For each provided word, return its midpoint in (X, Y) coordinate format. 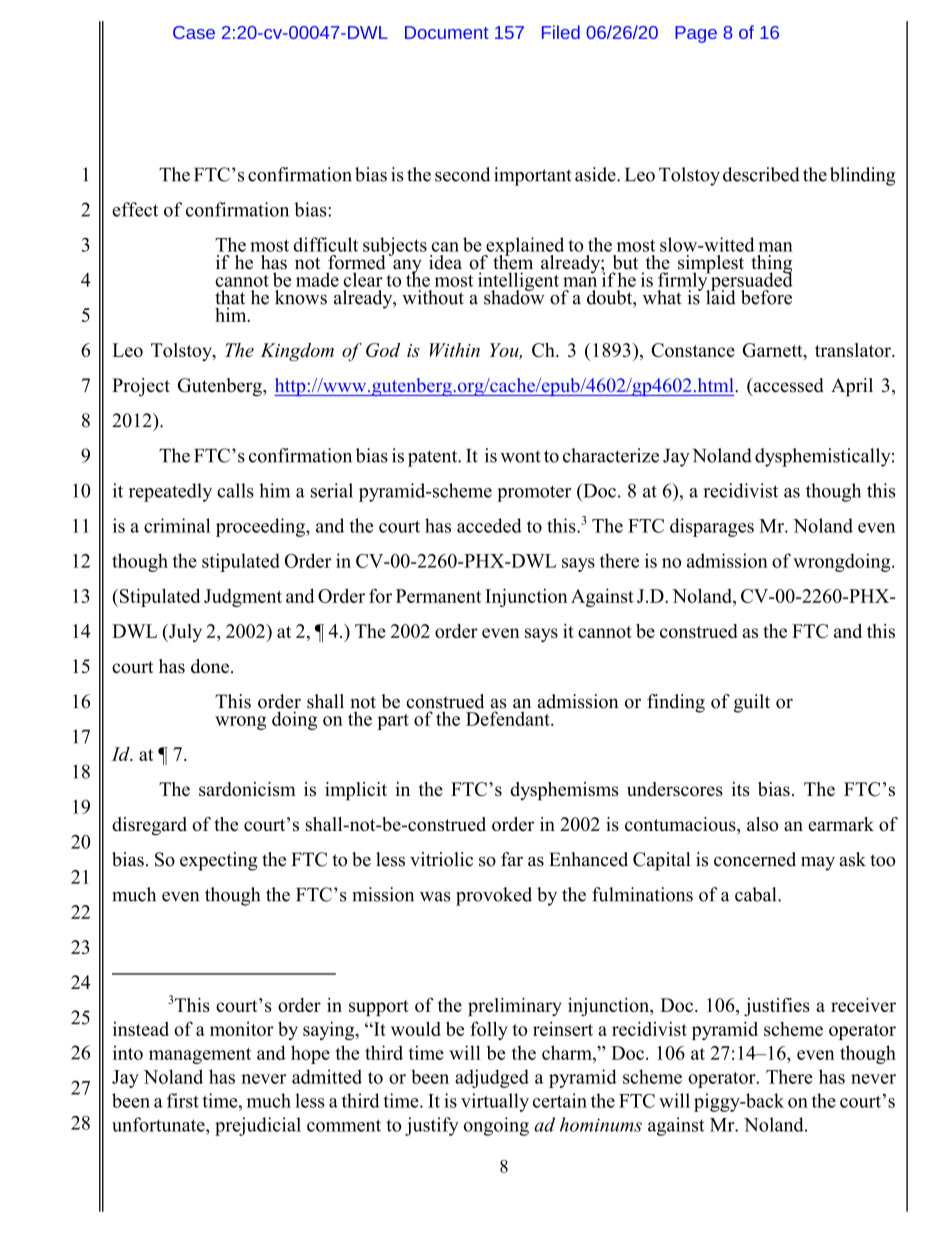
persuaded (751, 281)
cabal (757, 894)
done (210, 666)
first (183, 1100)
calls (235, 490)
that (230, 297)
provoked (494, 896)
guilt (752, 703)
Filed (561, 32)
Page (696, 34)
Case (194, 32)
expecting (219, 861)
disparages (712, 527)
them (513, 261)
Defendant (509, 718)
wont (520, 456)
